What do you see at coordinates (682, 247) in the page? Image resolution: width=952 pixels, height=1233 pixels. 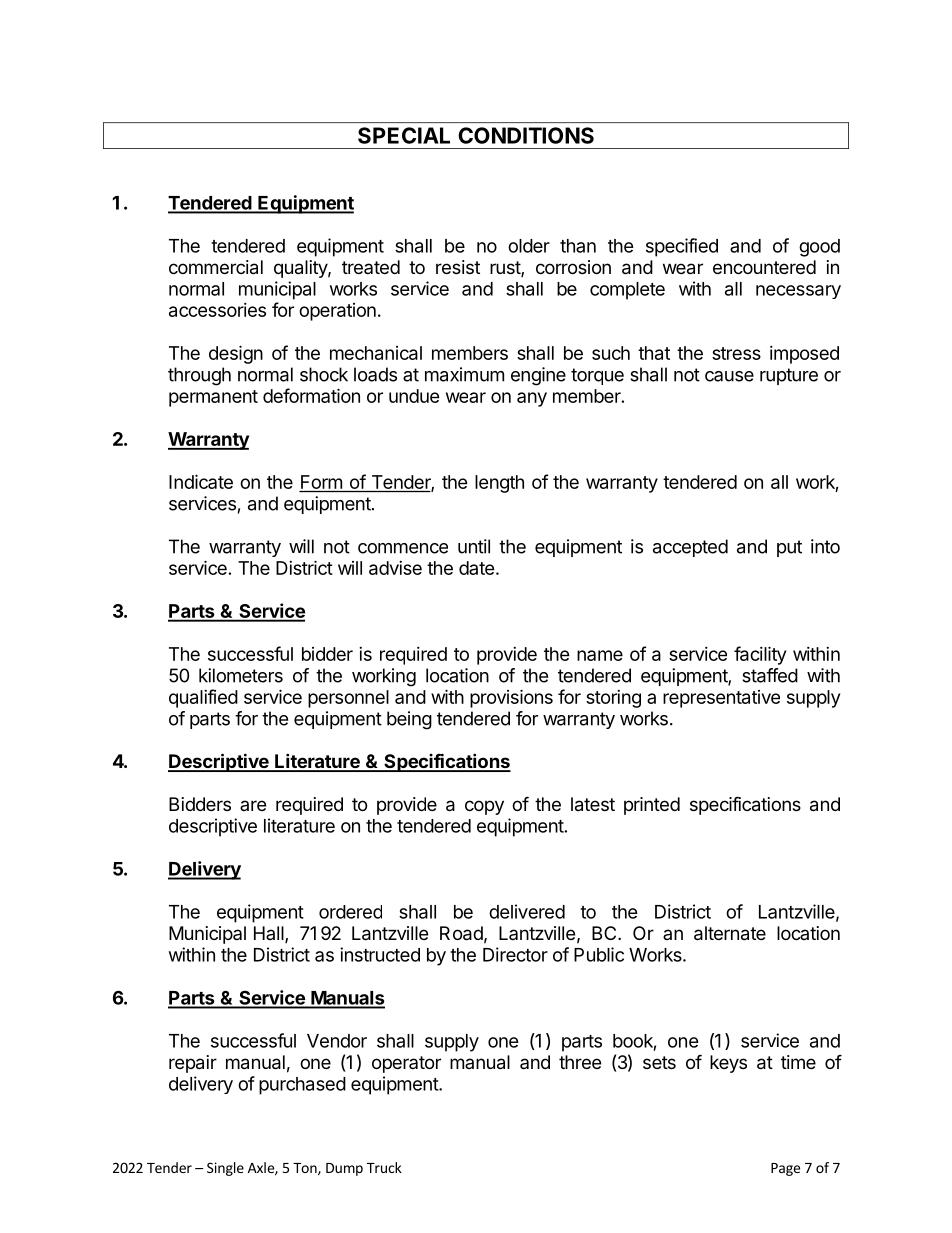 I see `specified` at bounding box center [682, 247].
